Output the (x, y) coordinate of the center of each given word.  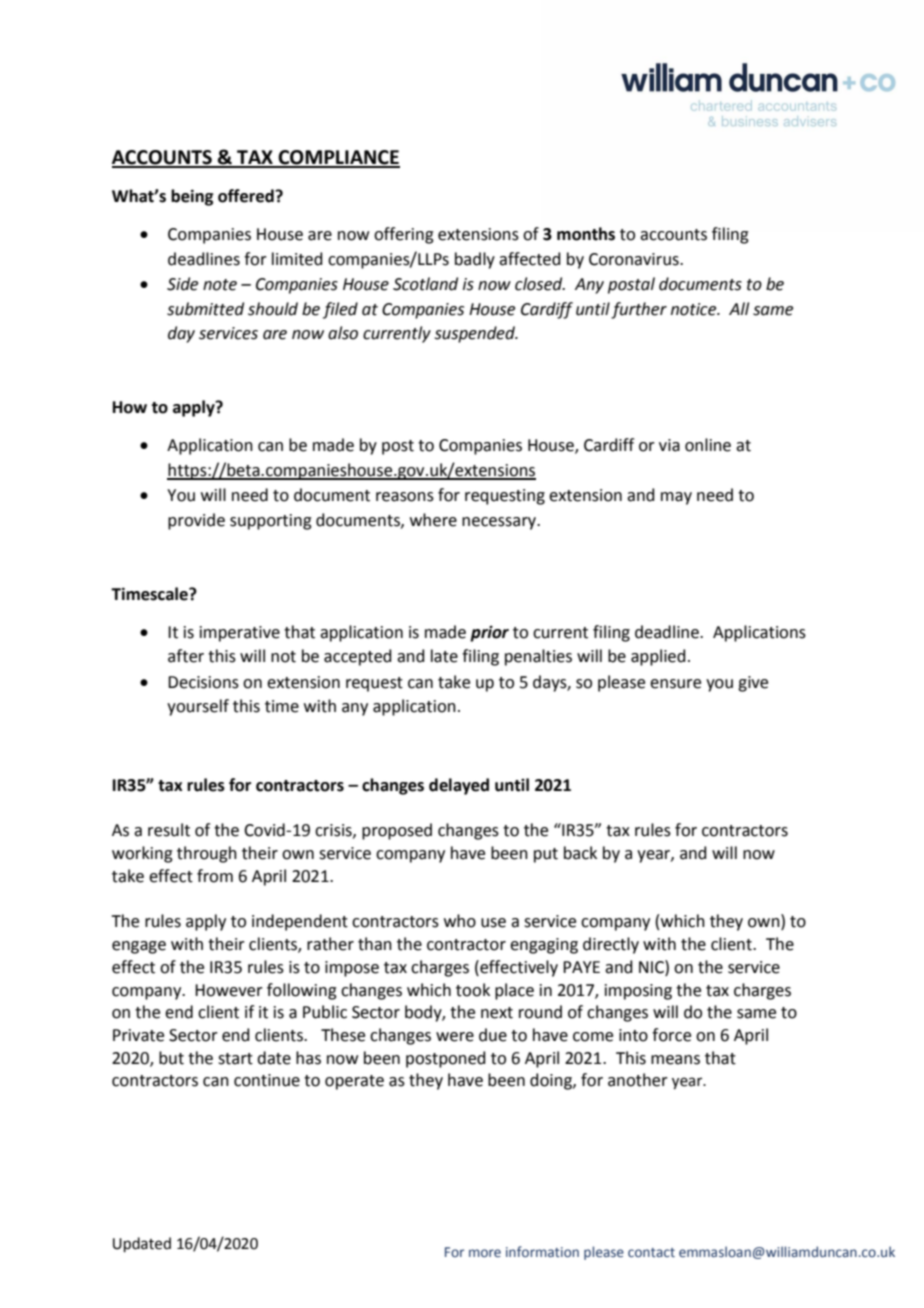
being (192, 197)
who (460, 921)
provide (196, 521)
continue (267, 1080)
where (433, 520)
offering (404, 235)
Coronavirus (635, 259)
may (676, 498)
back (580, 853)
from (215, 876)
